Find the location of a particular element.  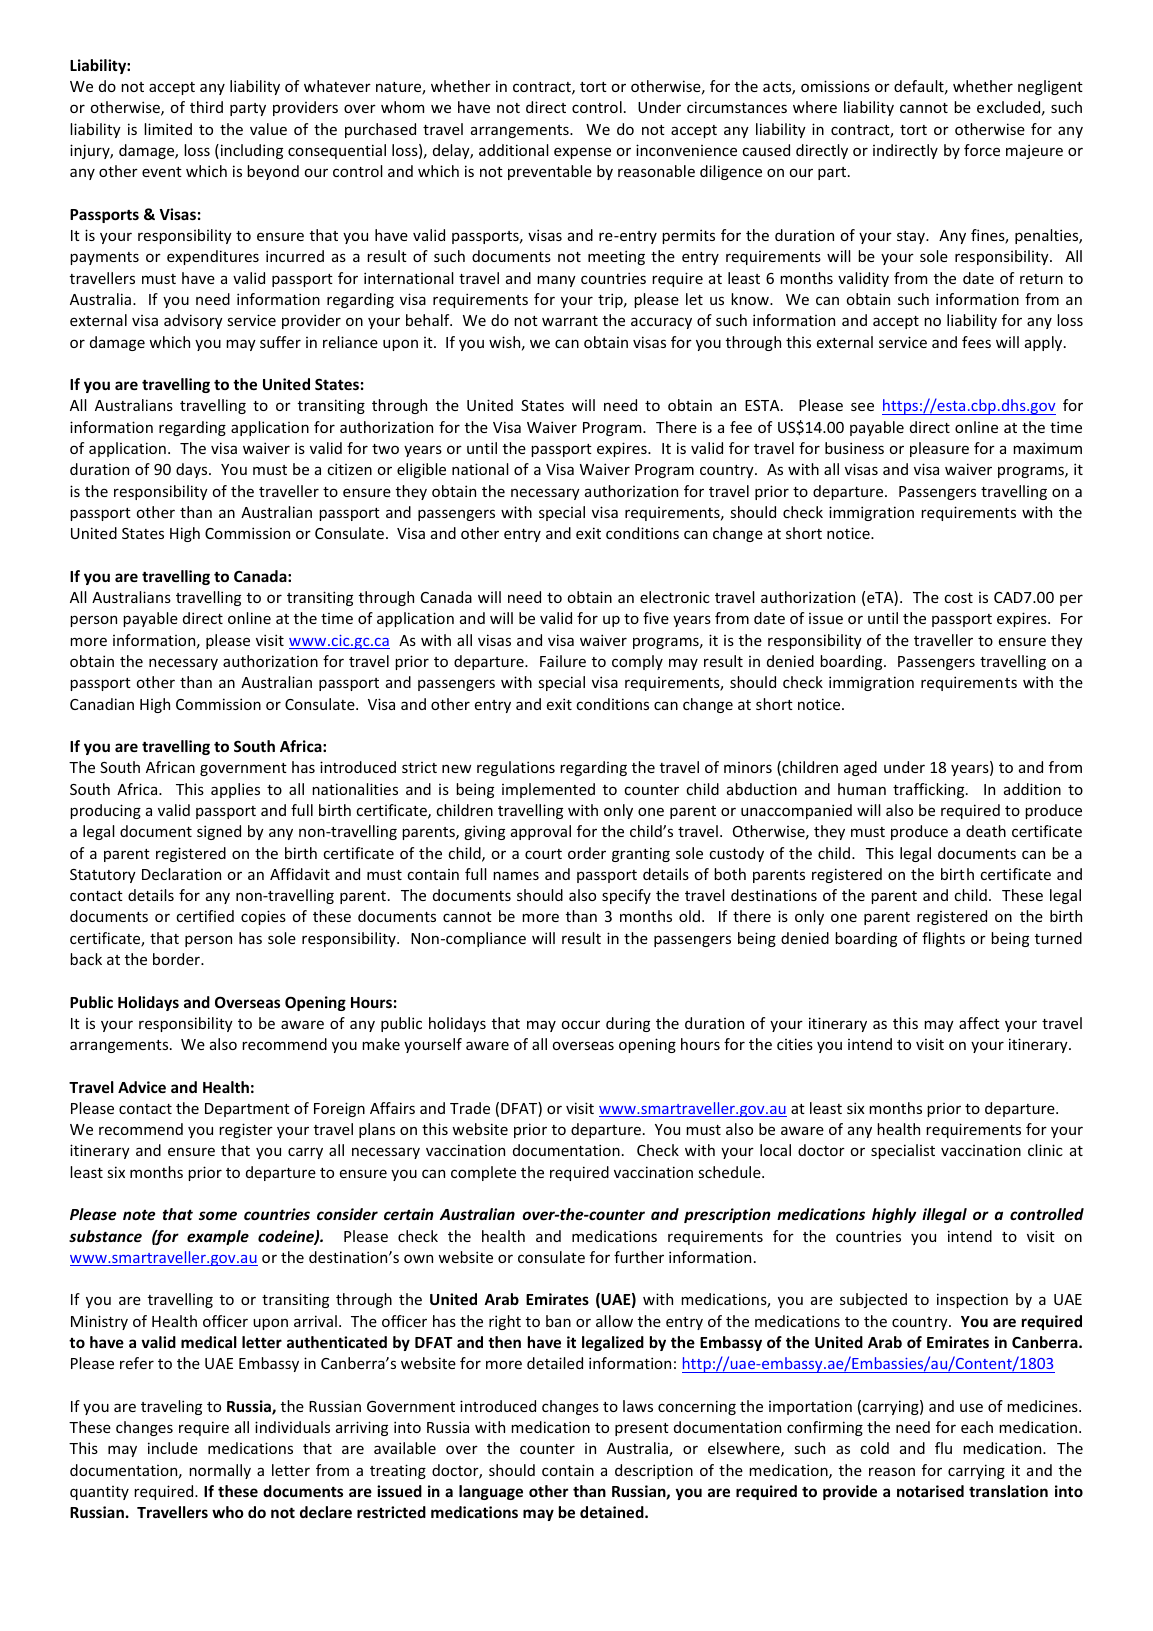

force is located at coordinates (982, 150).
